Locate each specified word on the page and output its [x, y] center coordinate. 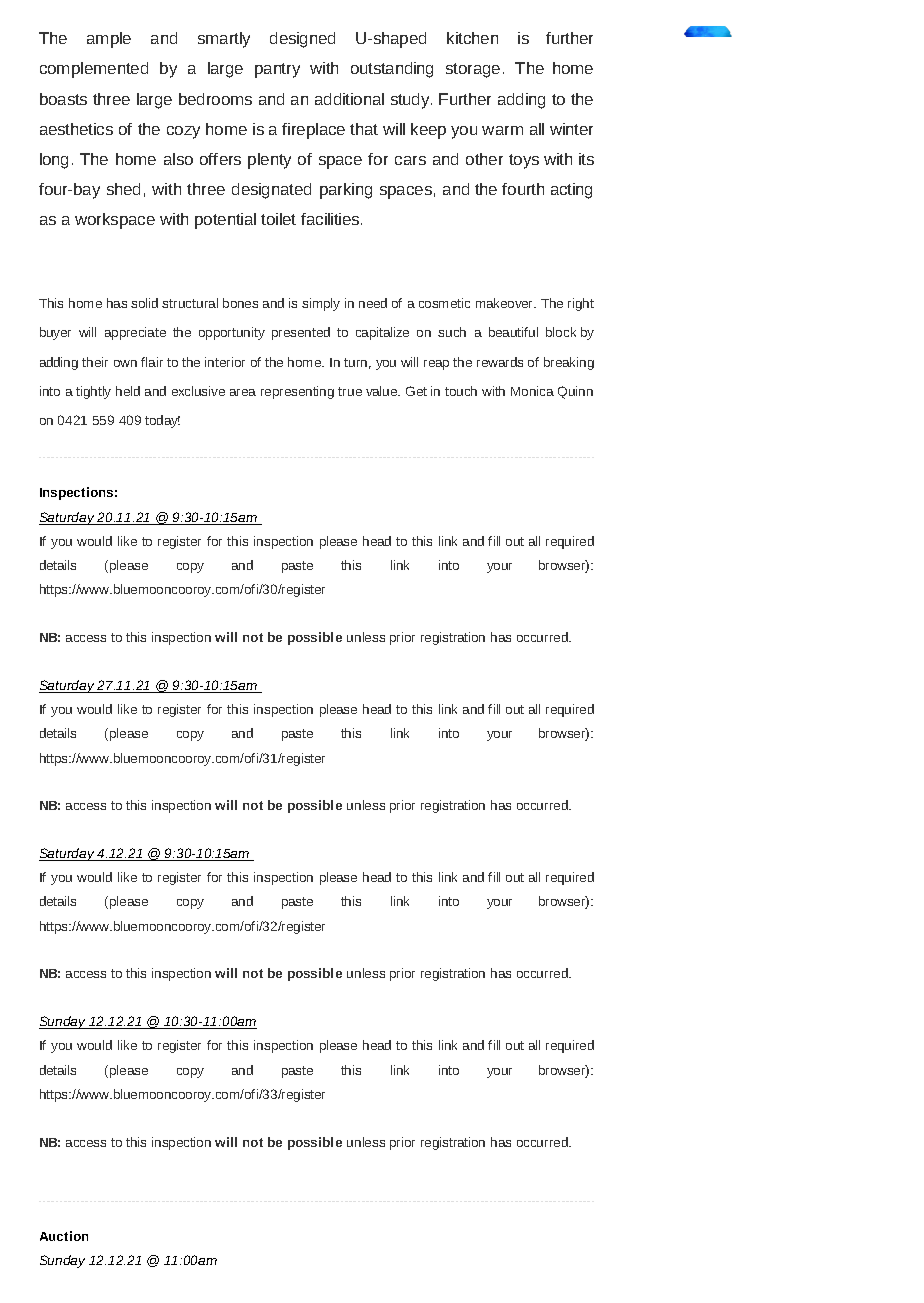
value [383, 391]
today [162, 421]
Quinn [575, 392]
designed [302, 40]
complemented [94, 70]
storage [473, 70]
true [350, 391]
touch [461, 391]
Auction [64, 1236]
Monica [532, 391]
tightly [93, 392]
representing [297, 392]
